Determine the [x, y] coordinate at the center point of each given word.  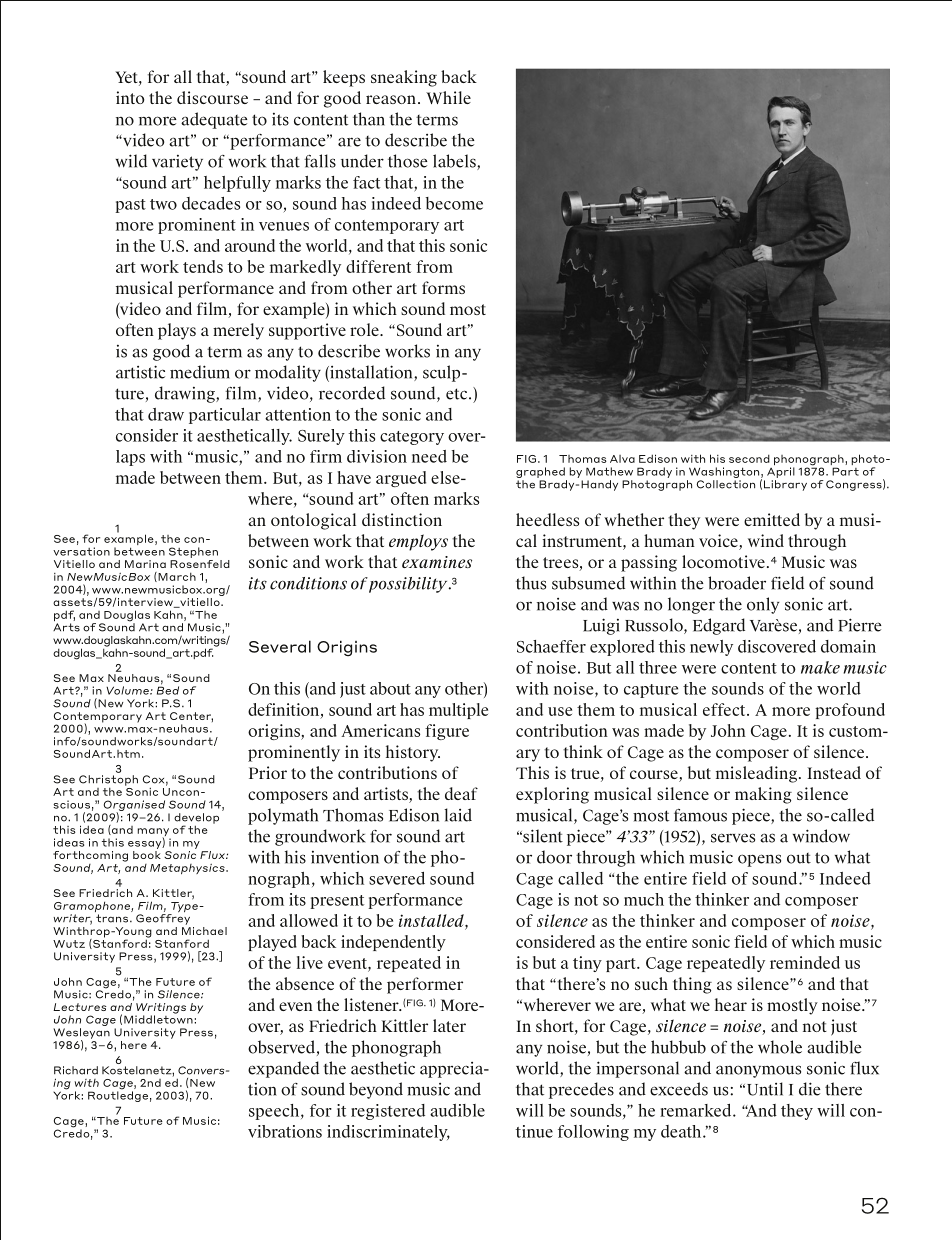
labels [455, 162]
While [448, 97]
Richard [76, 1070]
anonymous [758, 1071]
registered [388, 1112]
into [130, 97]
